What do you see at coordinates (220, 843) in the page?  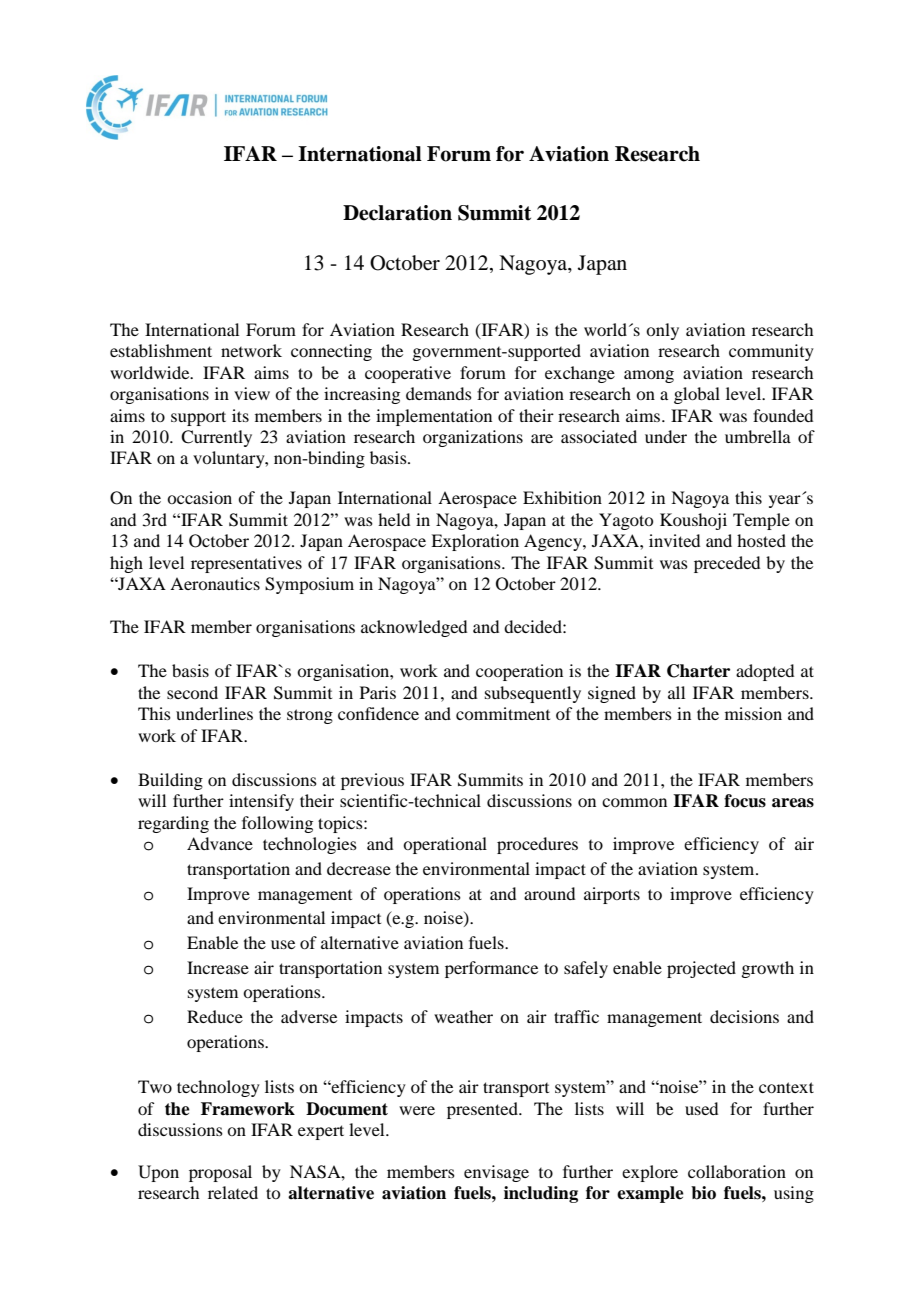 I see `Advance` at bounding box center [220, 843].
